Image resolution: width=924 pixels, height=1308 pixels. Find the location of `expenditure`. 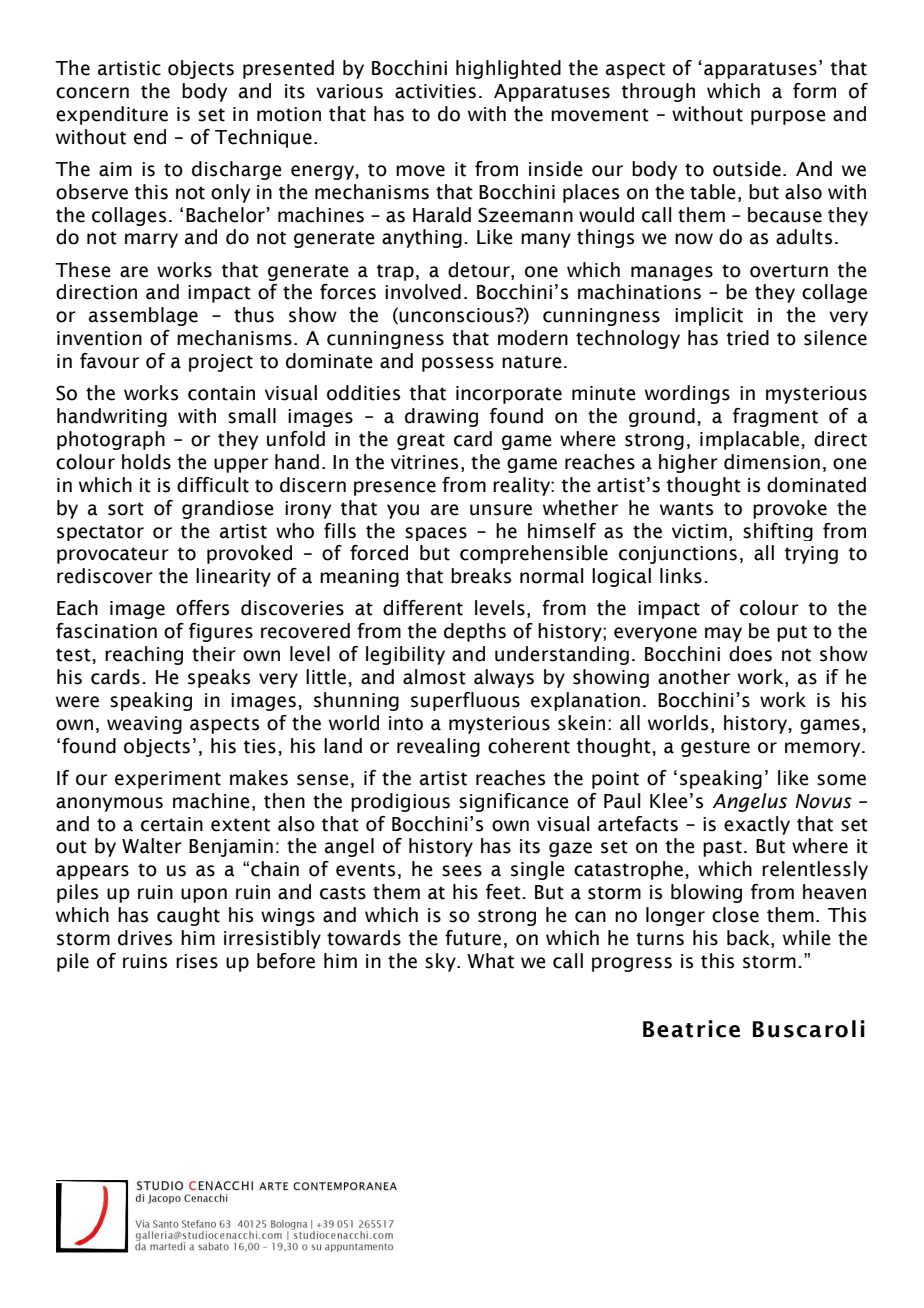

expenditure is located at coordinates (112, 115).
